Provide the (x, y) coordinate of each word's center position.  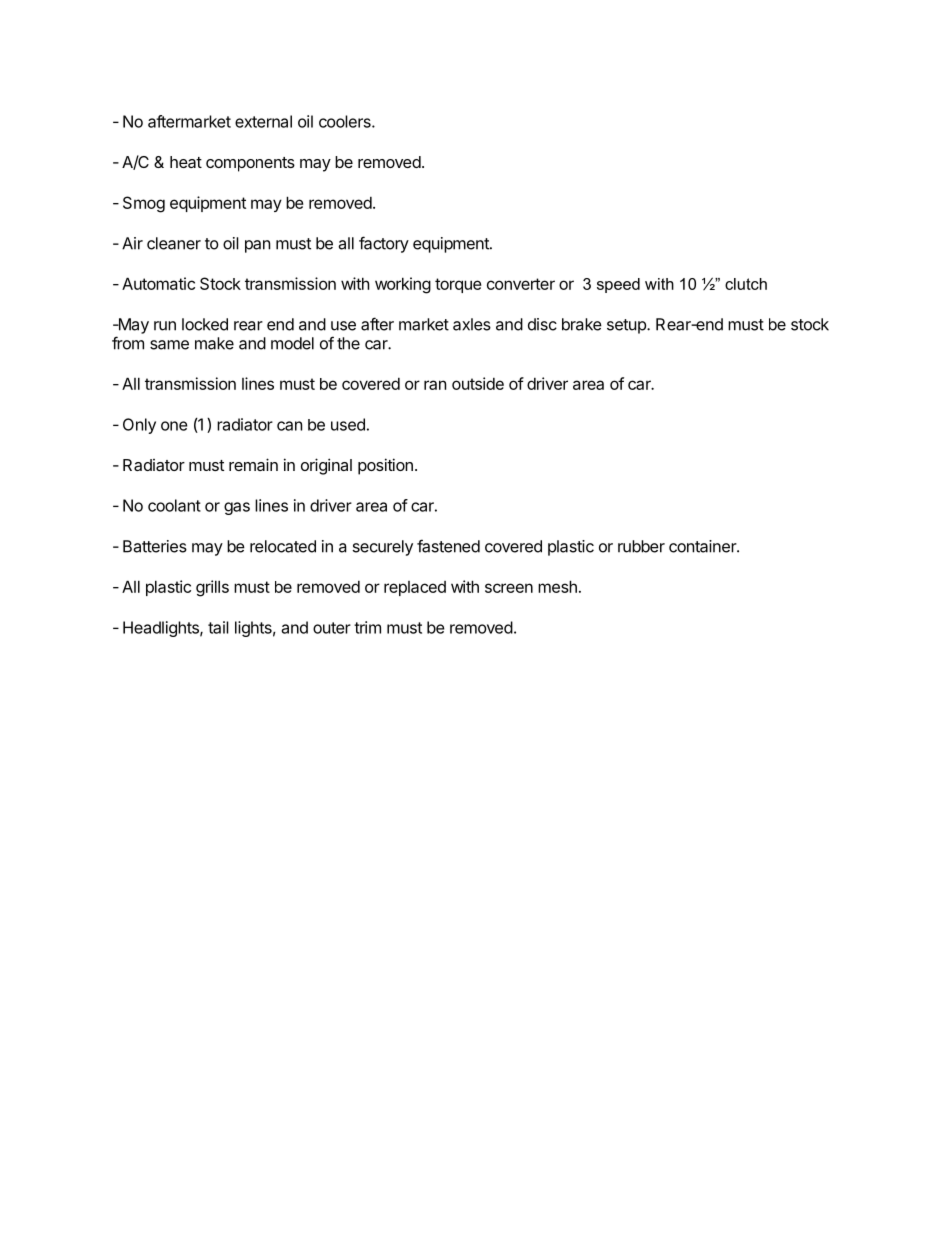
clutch (746, 284)
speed (618, 285)
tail (218, 627)
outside (478, 383)
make (214, 343)
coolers (346, 121)
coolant (174, 505)
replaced (415, 588)
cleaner (174, 243)
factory (384, 244)
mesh (557, 586)
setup (627, 326)
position (385, 466)
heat (186, 162)
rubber (641, 546)
